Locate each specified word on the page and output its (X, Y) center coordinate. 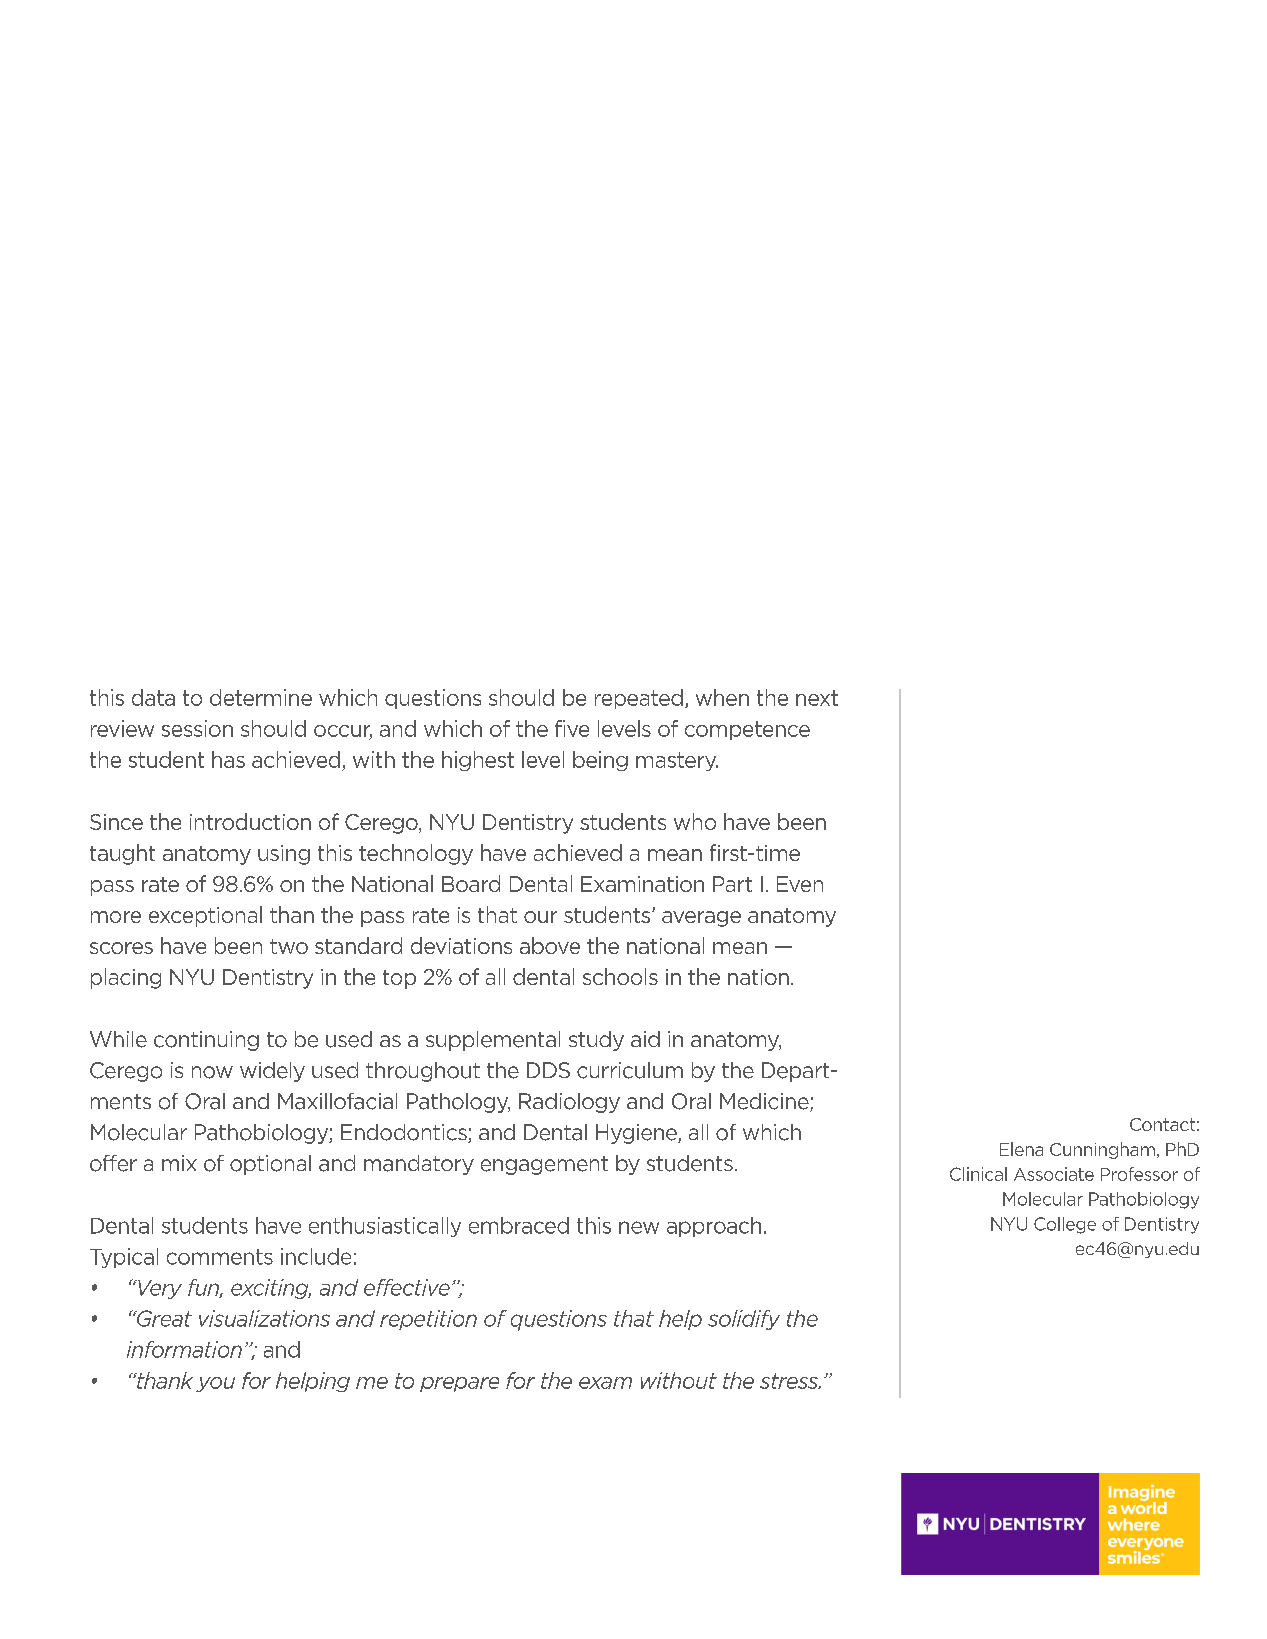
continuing (206, 1041)
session (197, 728)
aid (645, 1039)
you (215, 1384)
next (817, 698)
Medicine (765, 1102)
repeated (639, 699)
